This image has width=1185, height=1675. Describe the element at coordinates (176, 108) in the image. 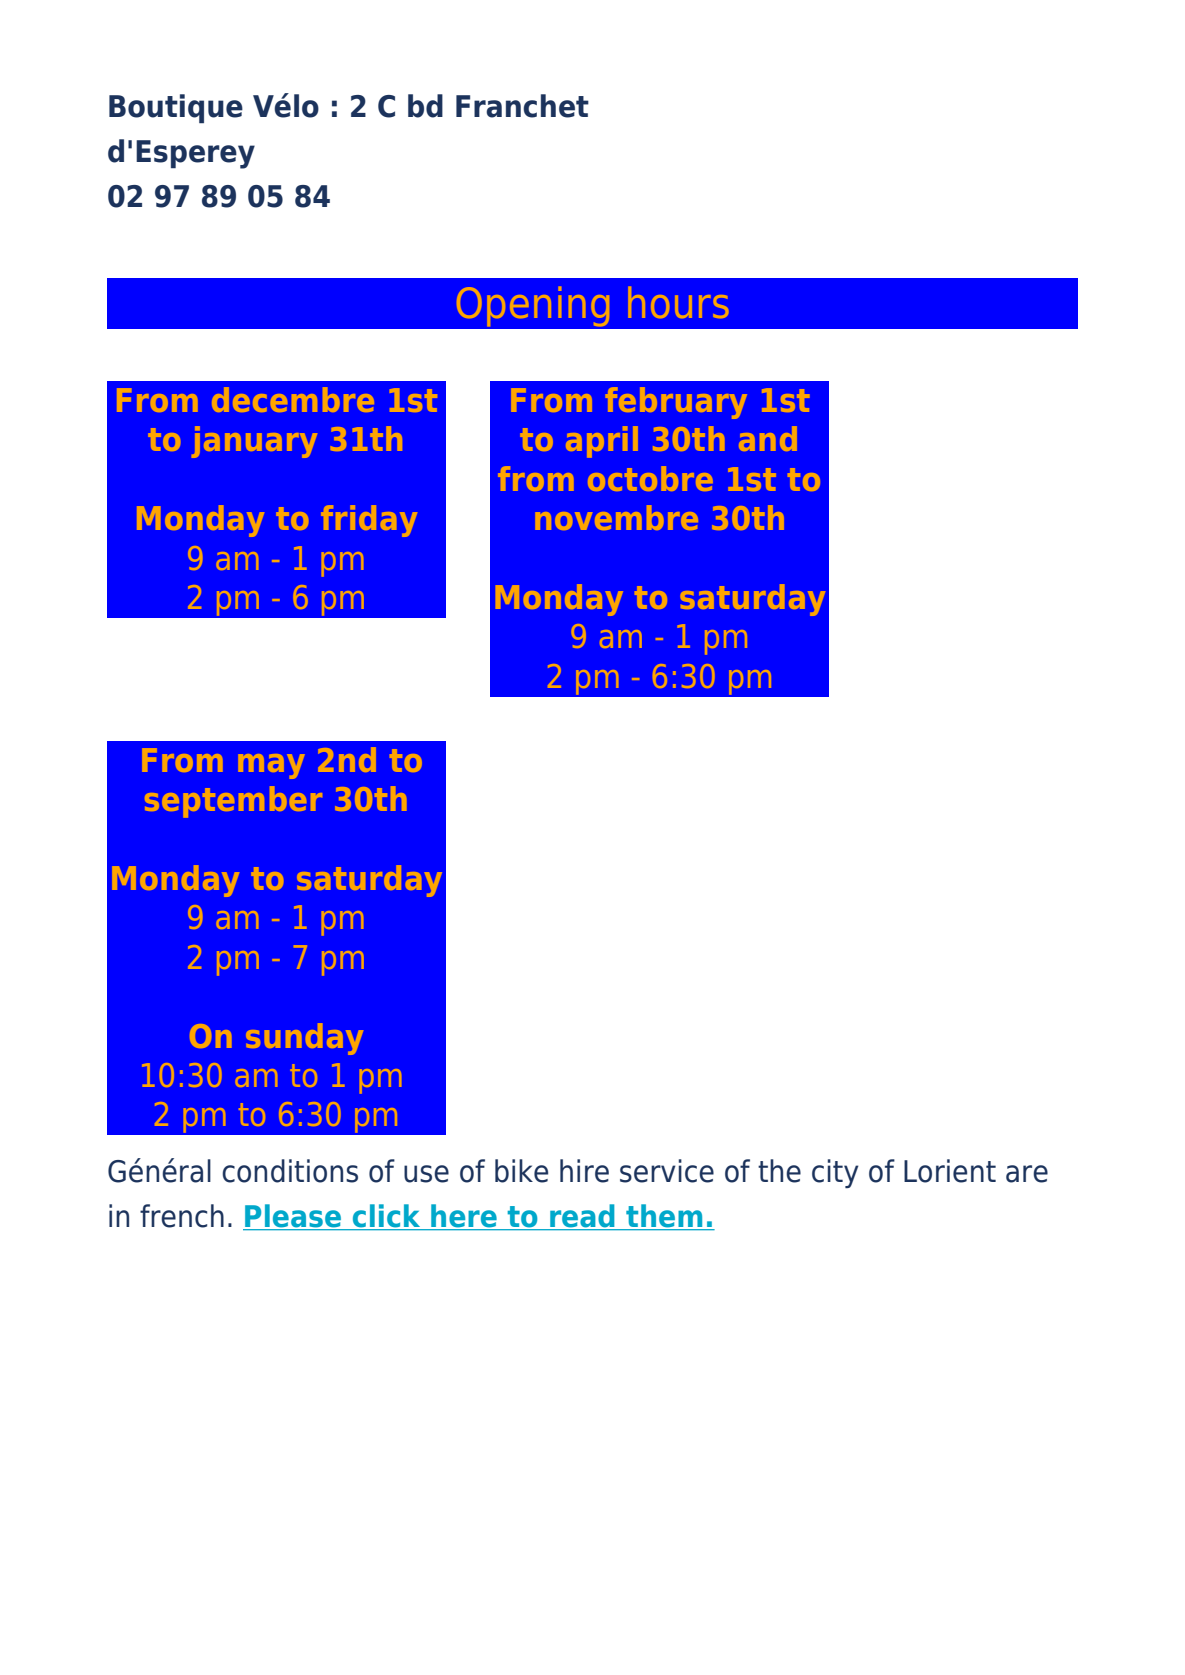

I see `Boutique` at that location.
